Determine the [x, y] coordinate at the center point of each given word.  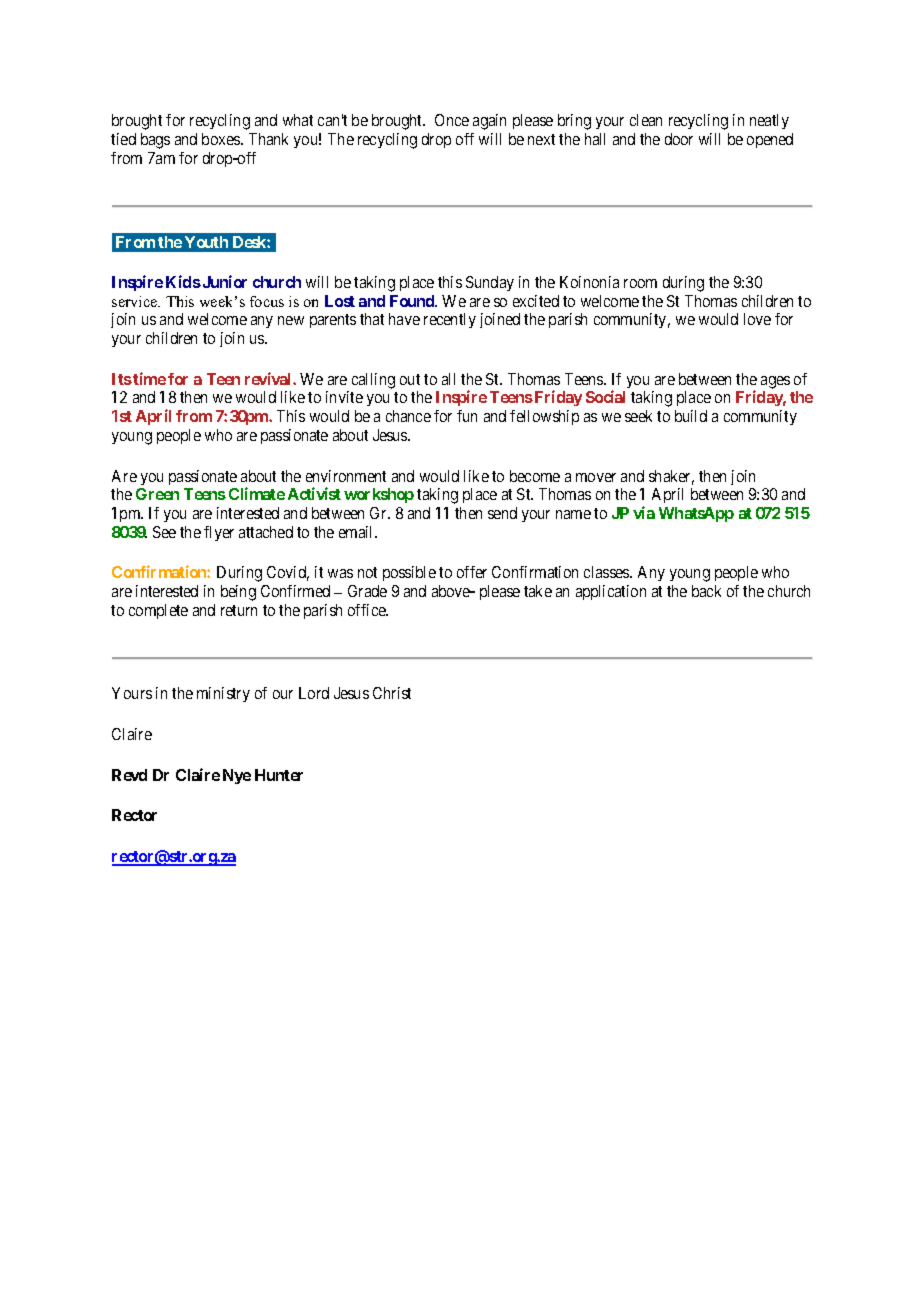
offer [472, 572]
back [706, 591]
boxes [222, 139]
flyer [219, 533]
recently [450, 320]
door [679, 139]
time [149, 378]
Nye [237, 776]
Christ [392, 693]
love [757, 319]
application [611, 592]
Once [452, 120]
